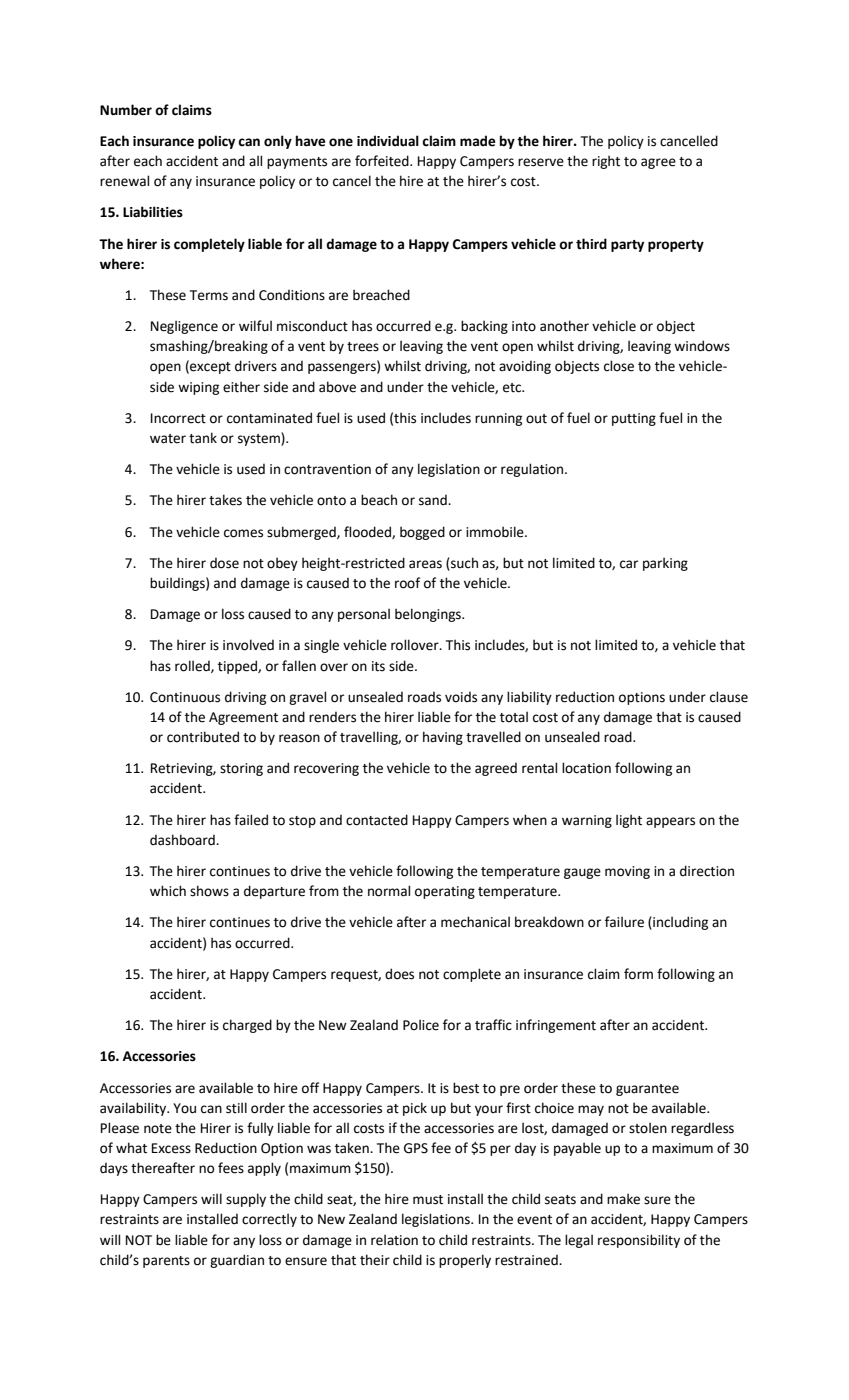 Image resolution: width=849 pixels, height=1400 pixels. Describe the element at coordinates (178, 418) in the page. I see `Incorrect` at that location.
